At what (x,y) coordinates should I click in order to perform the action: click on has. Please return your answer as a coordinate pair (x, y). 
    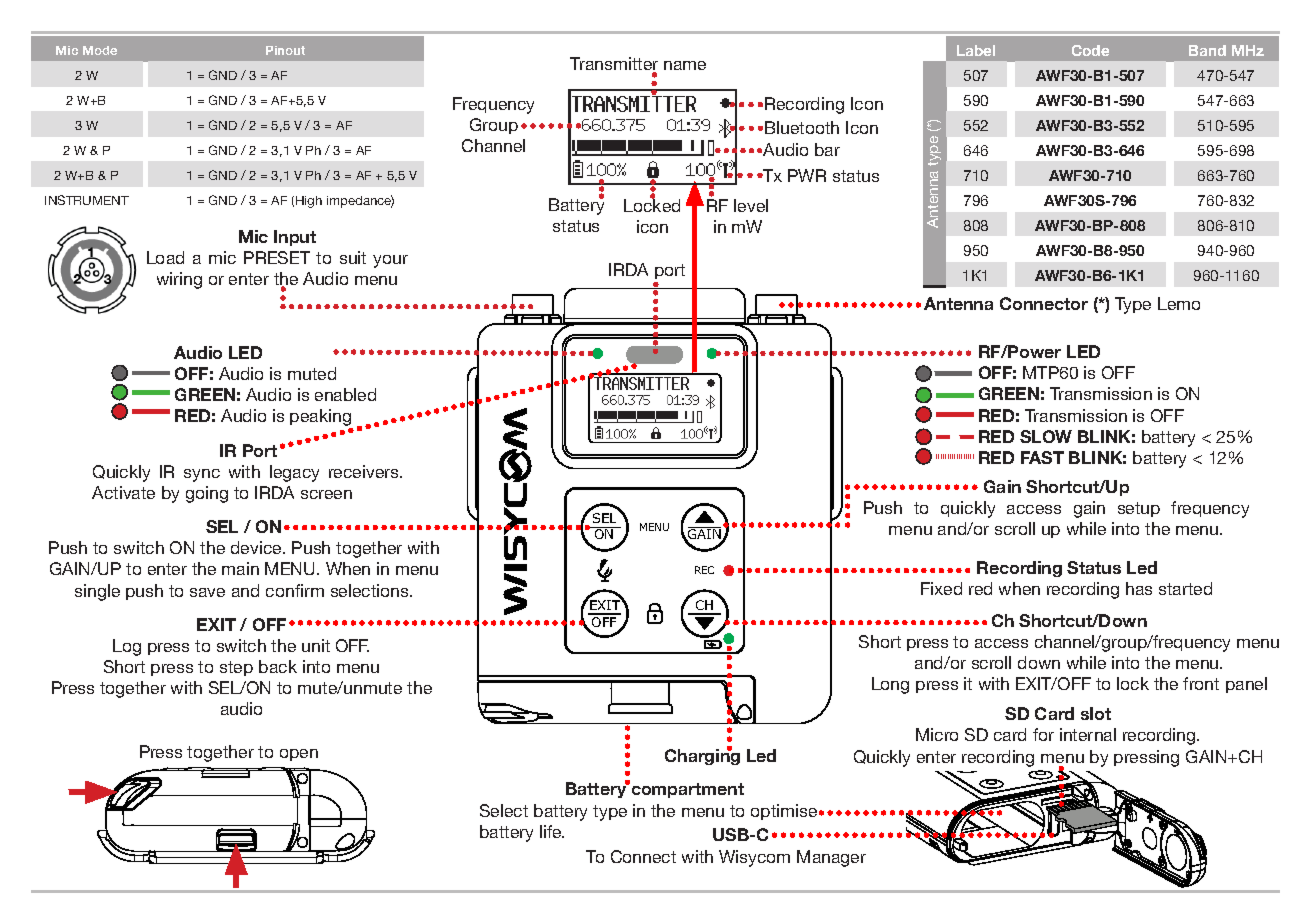
    Looking at the image, I should click on (1139, 588).
